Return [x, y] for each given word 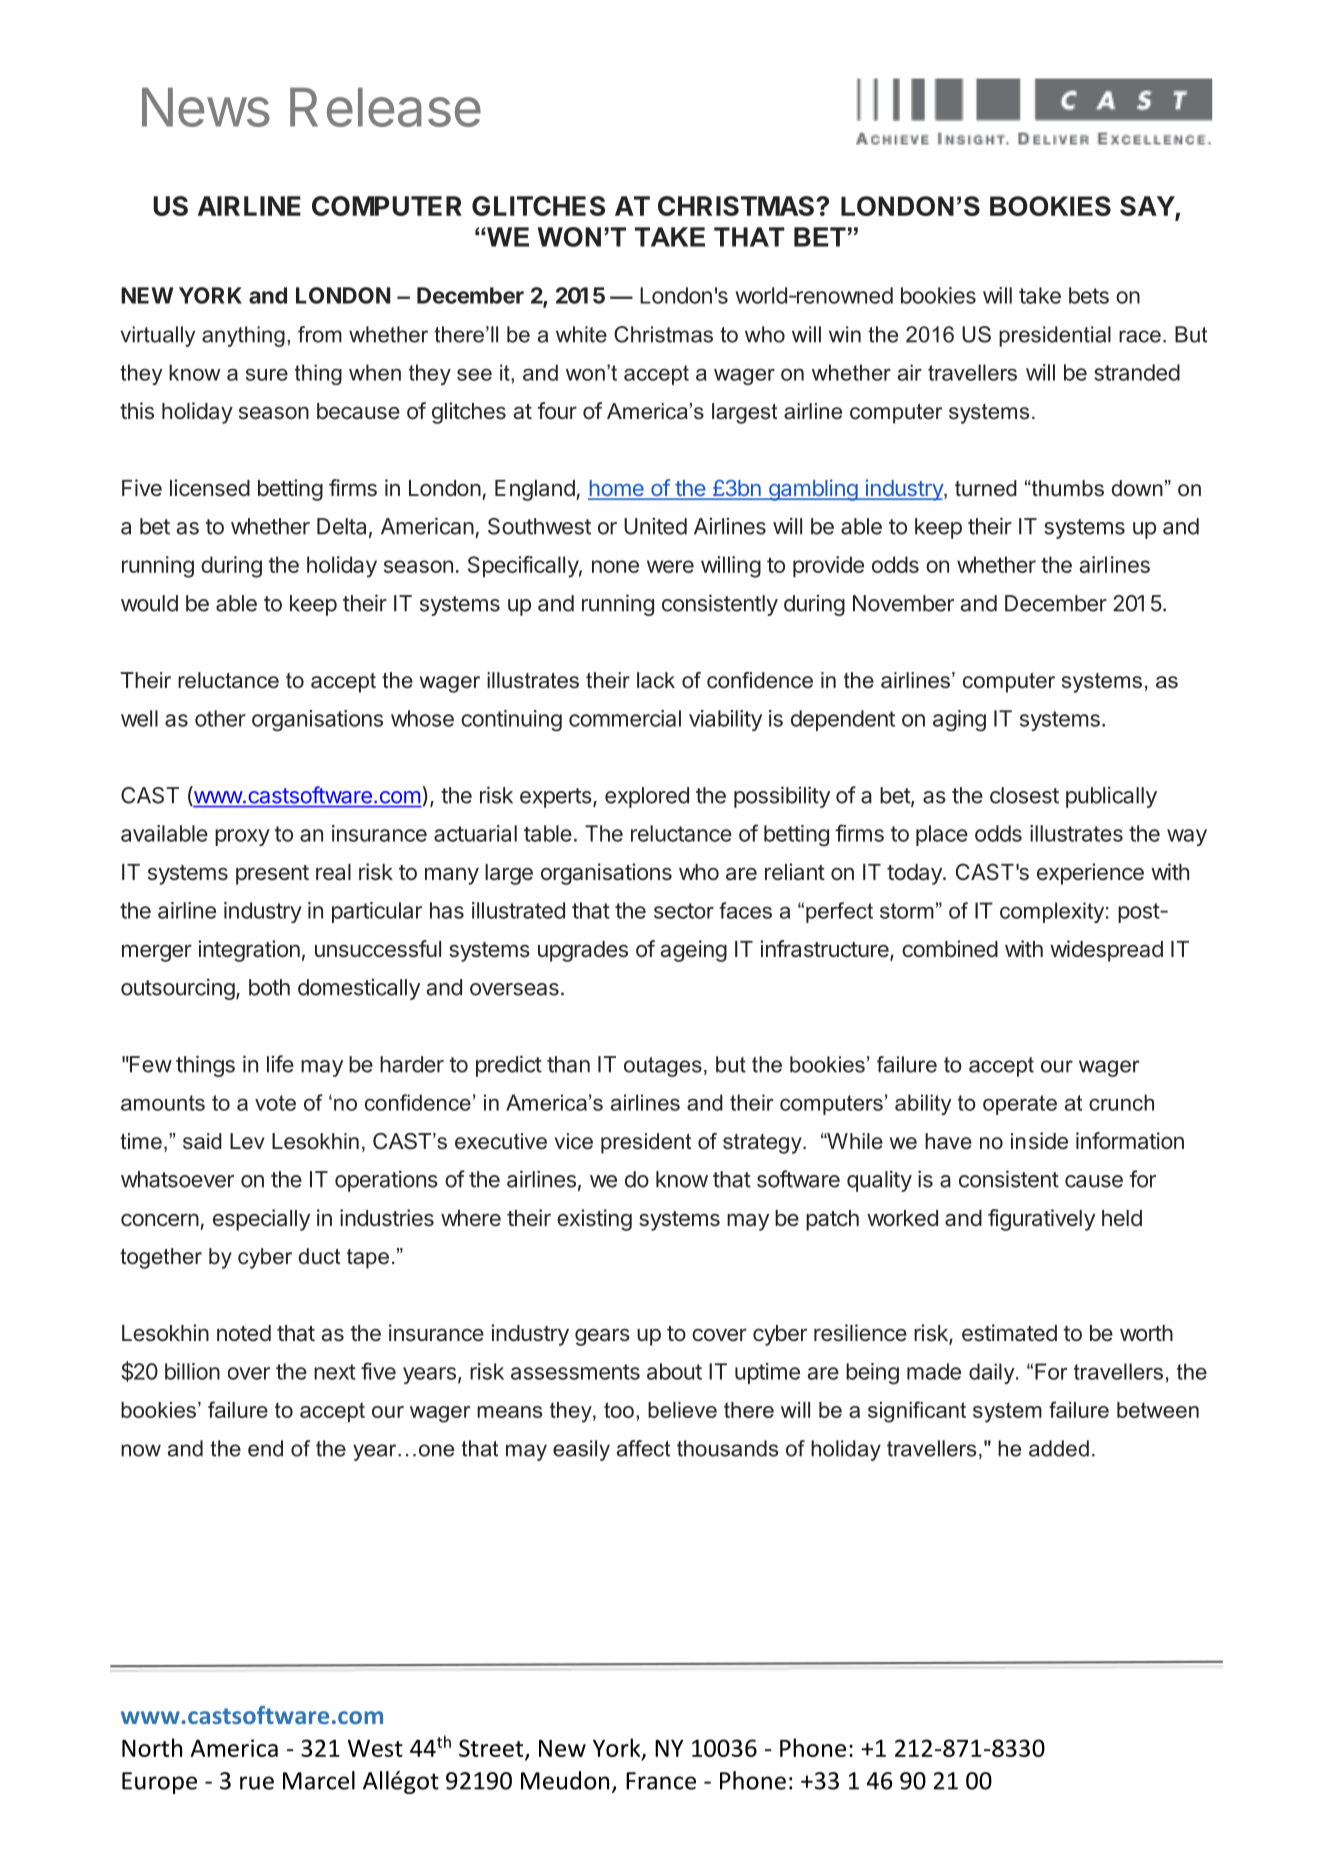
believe [682, 1410]
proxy [242, 837]
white [581, 334]
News [206, 107]
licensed [210, 488]
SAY [1148, 207]
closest [1024, 795]
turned [986, 488]
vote [275, 1103]
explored [647, 797]
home [617, 489]
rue [257, 1783]
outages [663, 1067]
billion [192, 1371]
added [1059, 1448]
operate [1020, 1105]
